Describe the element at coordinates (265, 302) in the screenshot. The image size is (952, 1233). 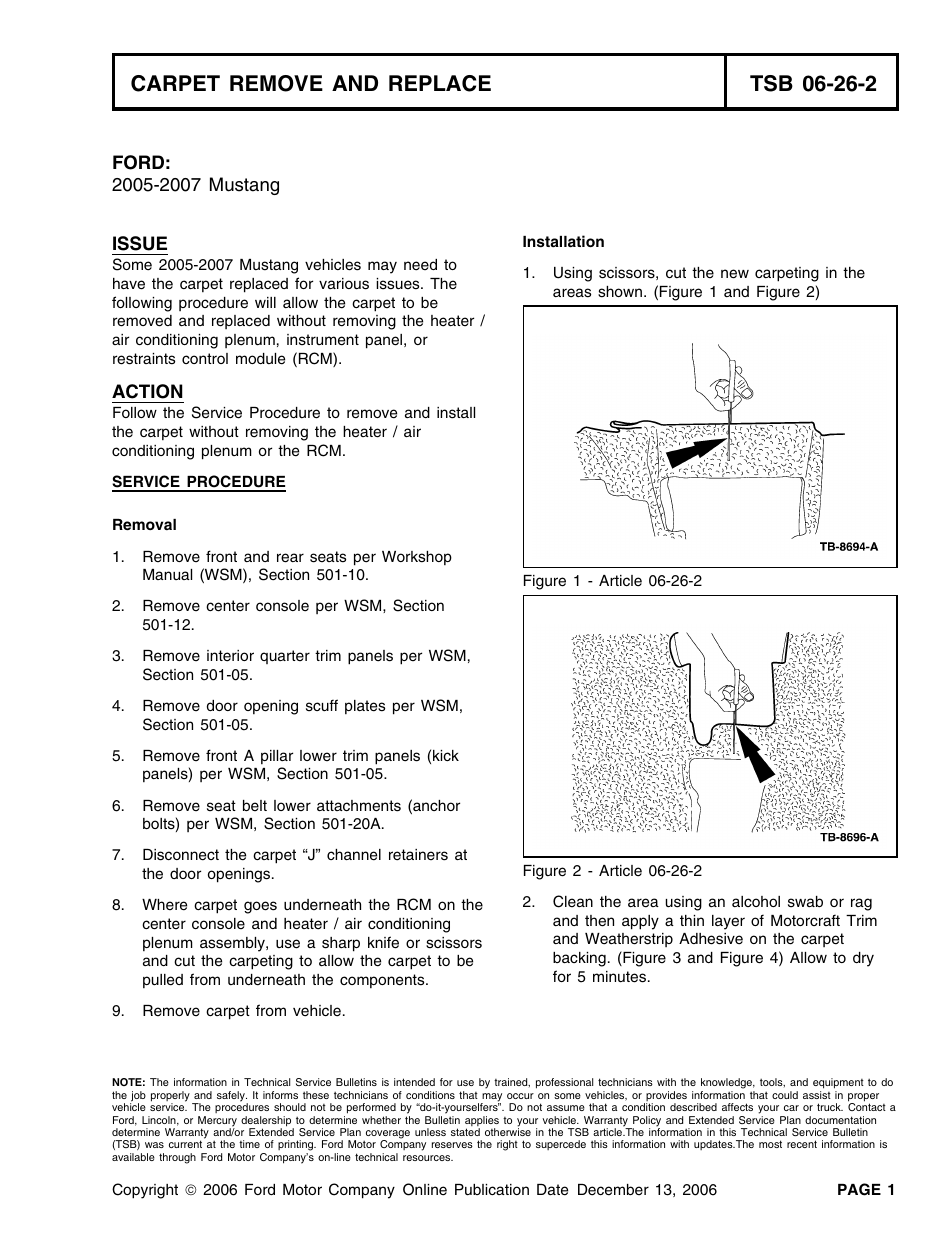
I see `will` at that location.
